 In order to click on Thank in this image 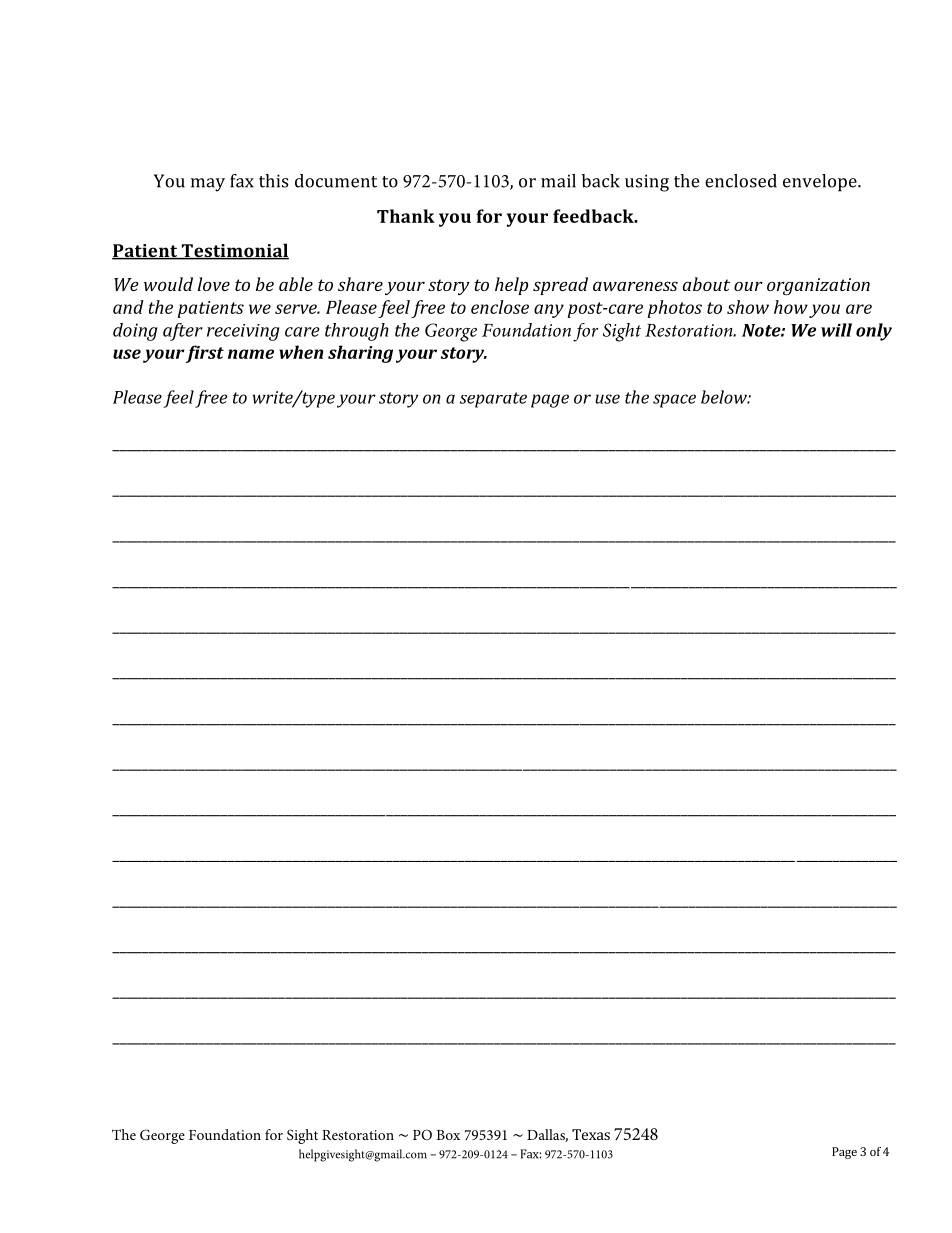, I will do `click(406, 216)`.
